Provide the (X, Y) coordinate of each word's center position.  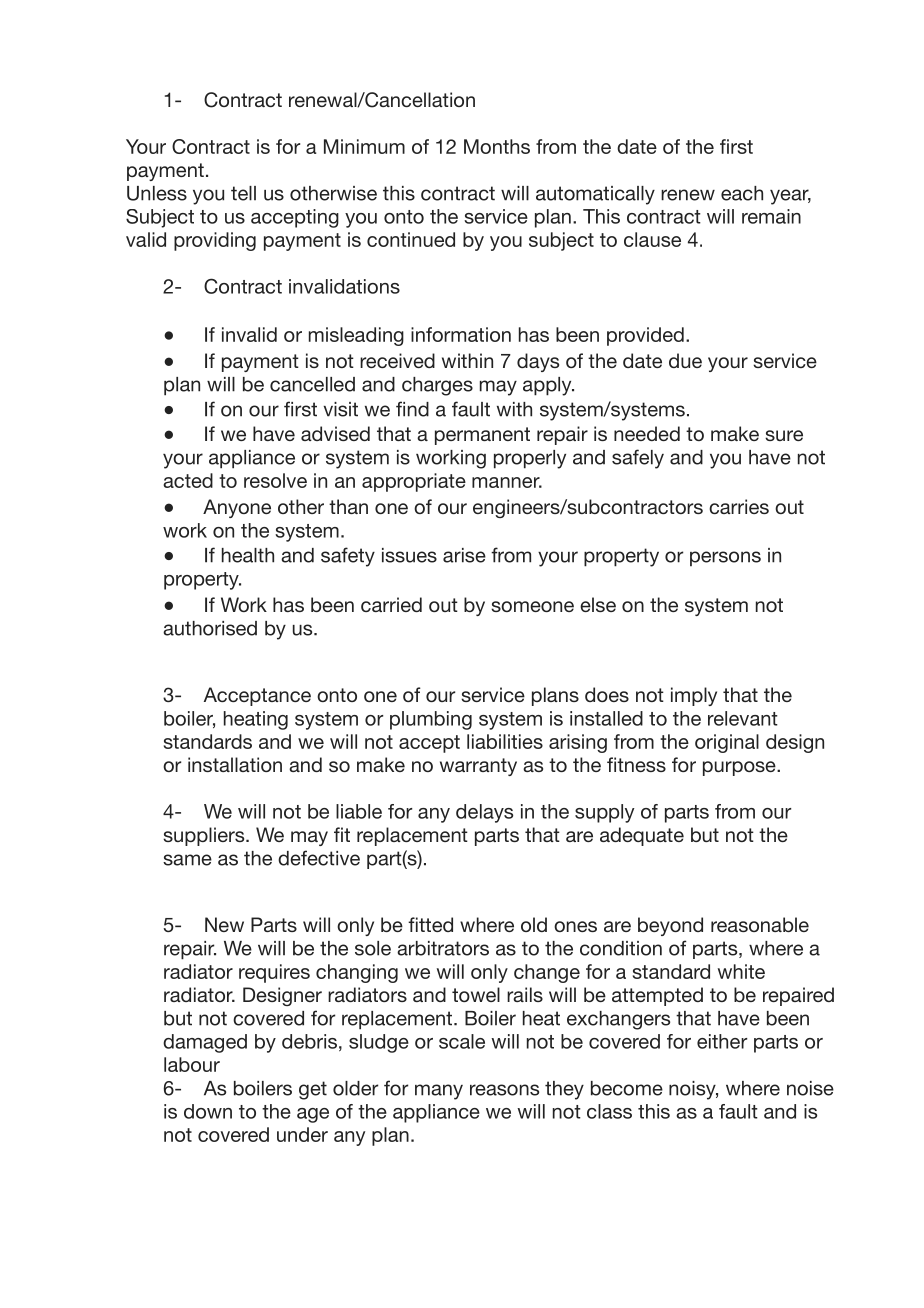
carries (739, 506)
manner (507, 482)
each (742, 193)
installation (235, 764)
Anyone (237, 508)
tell (243, 193)
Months (497, 146)
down (208, 1111)
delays (484, 813)
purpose (740, 768)
